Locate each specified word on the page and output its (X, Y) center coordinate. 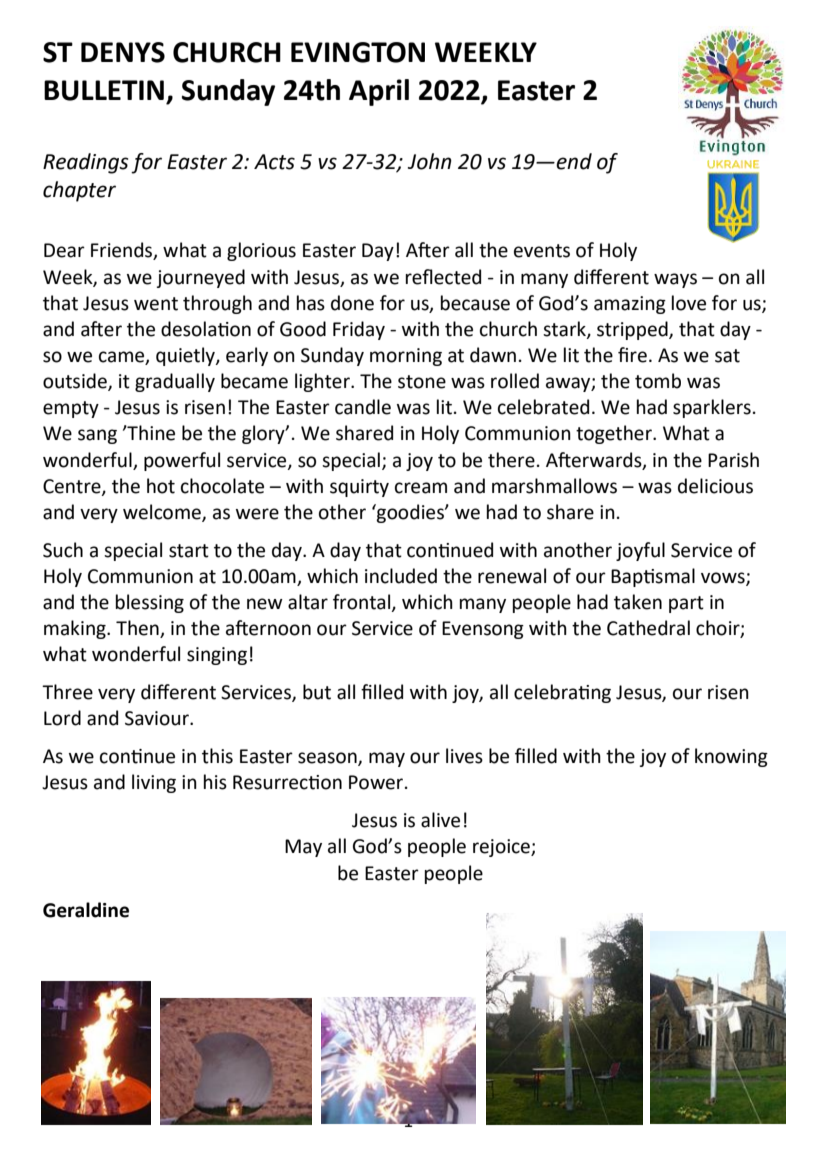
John (430, 161)
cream (421, 488)
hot (161, 486)
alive (440, 820)
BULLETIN (104, 90)
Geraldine (86, 910)
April (379, 92)
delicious (715, 486)
